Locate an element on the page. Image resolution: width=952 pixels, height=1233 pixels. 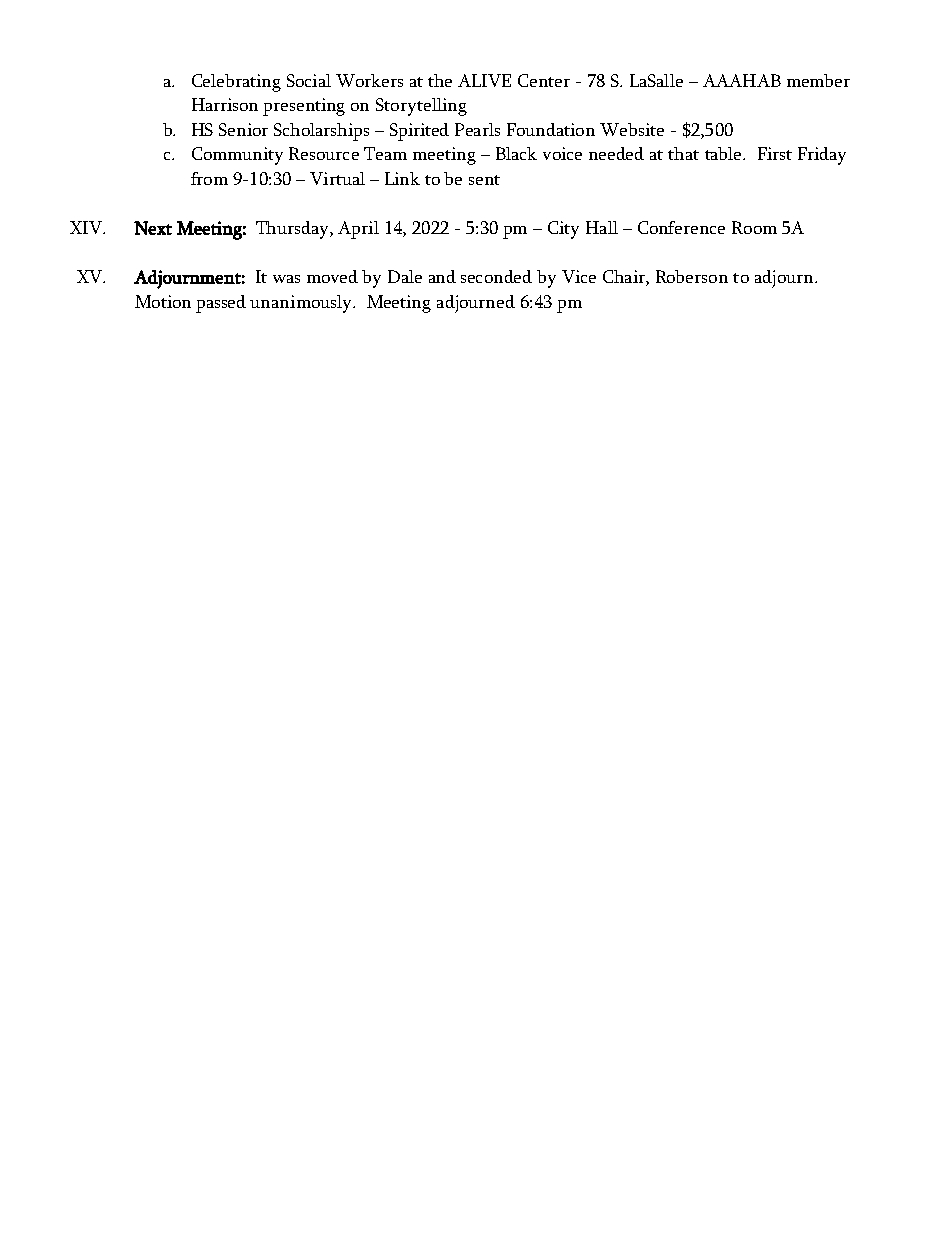
Next is located at coordinates (153, 228).
